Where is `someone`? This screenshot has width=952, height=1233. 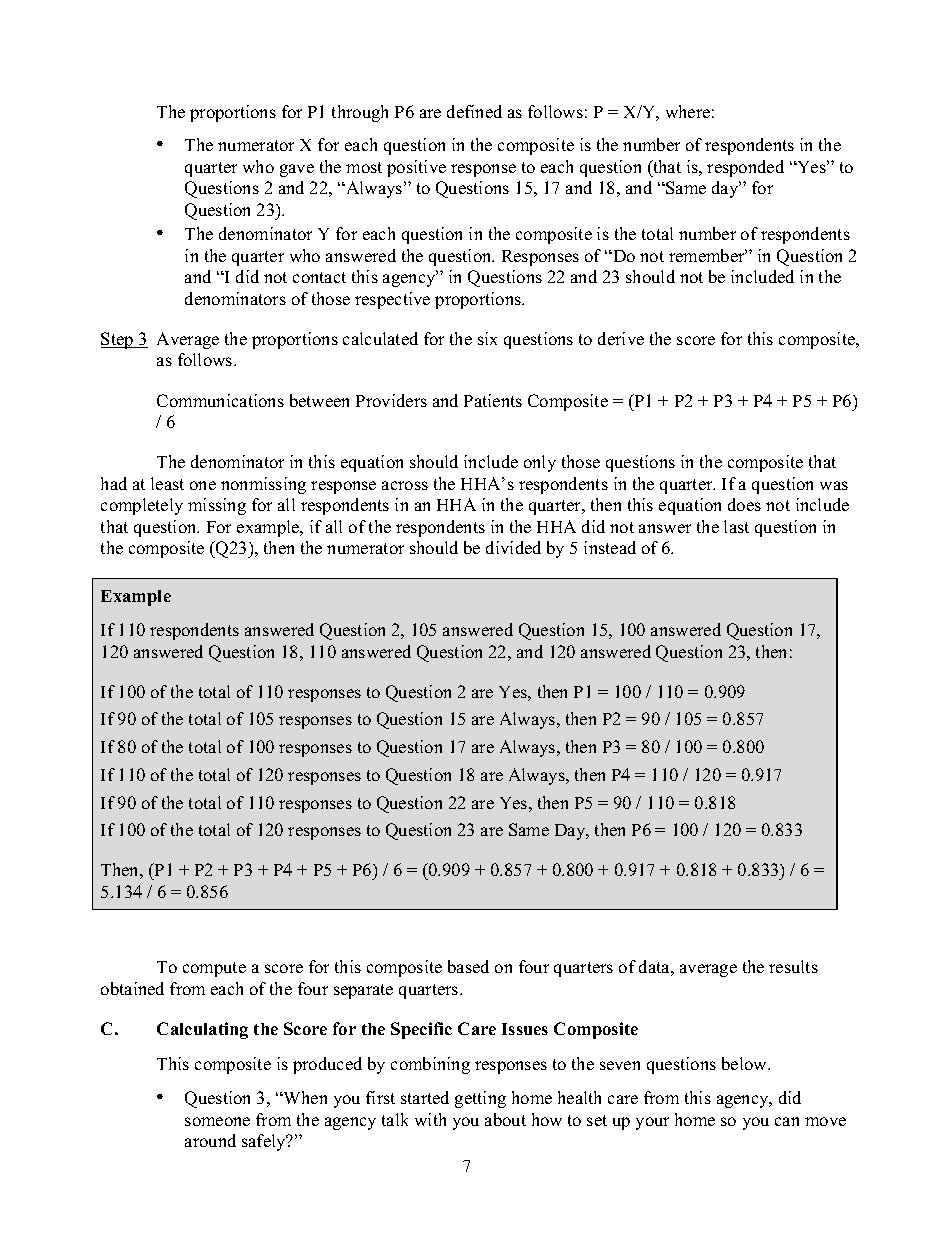 someone is located at coordinates (217, 1121).
